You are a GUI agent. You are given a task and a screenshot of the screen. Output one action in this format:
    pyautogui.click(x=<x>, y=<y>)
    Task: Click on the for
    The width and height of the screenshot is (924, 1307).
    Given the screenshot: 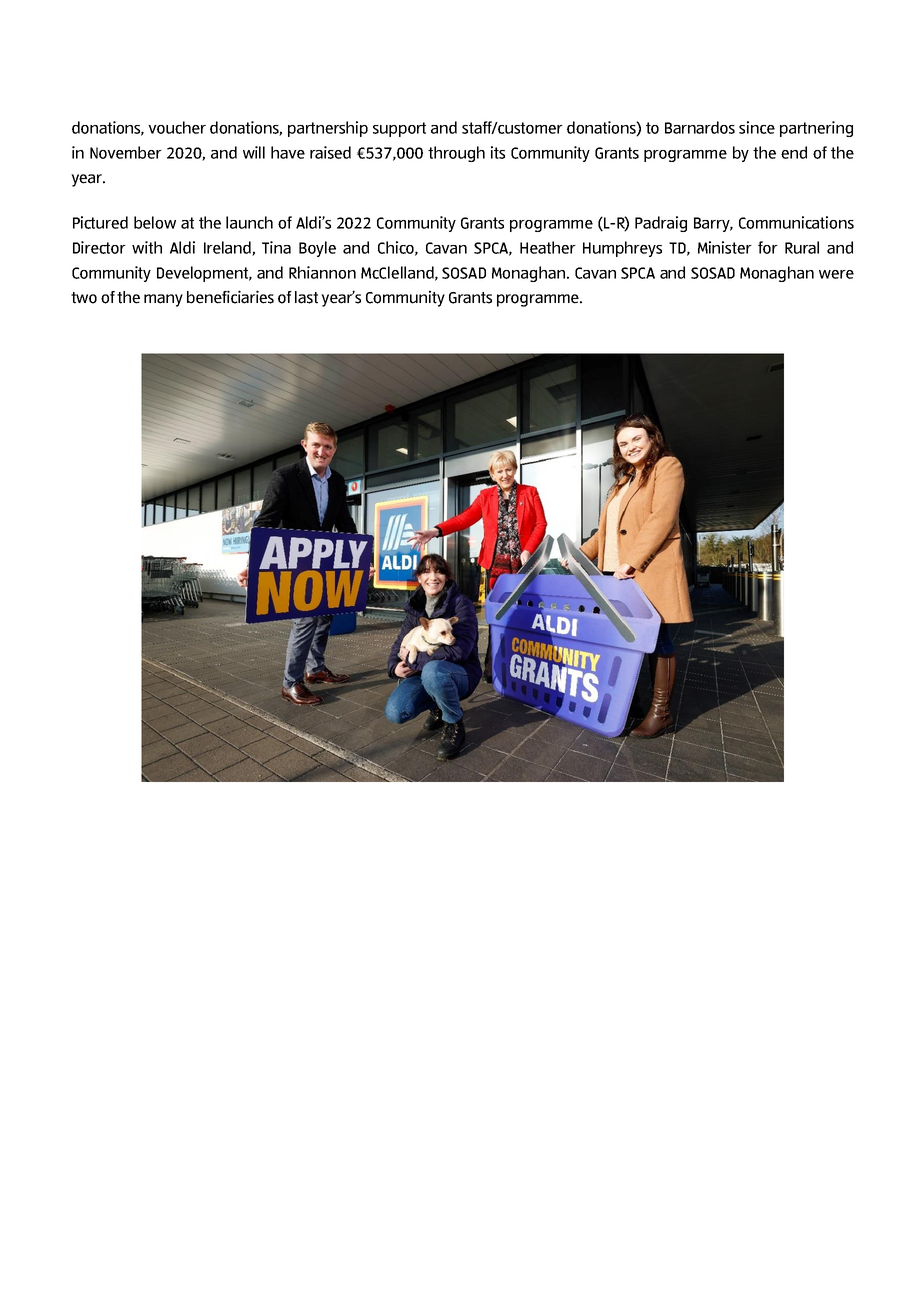 What is the action you would take?
    pyautogui.click(x=768, y=247)
